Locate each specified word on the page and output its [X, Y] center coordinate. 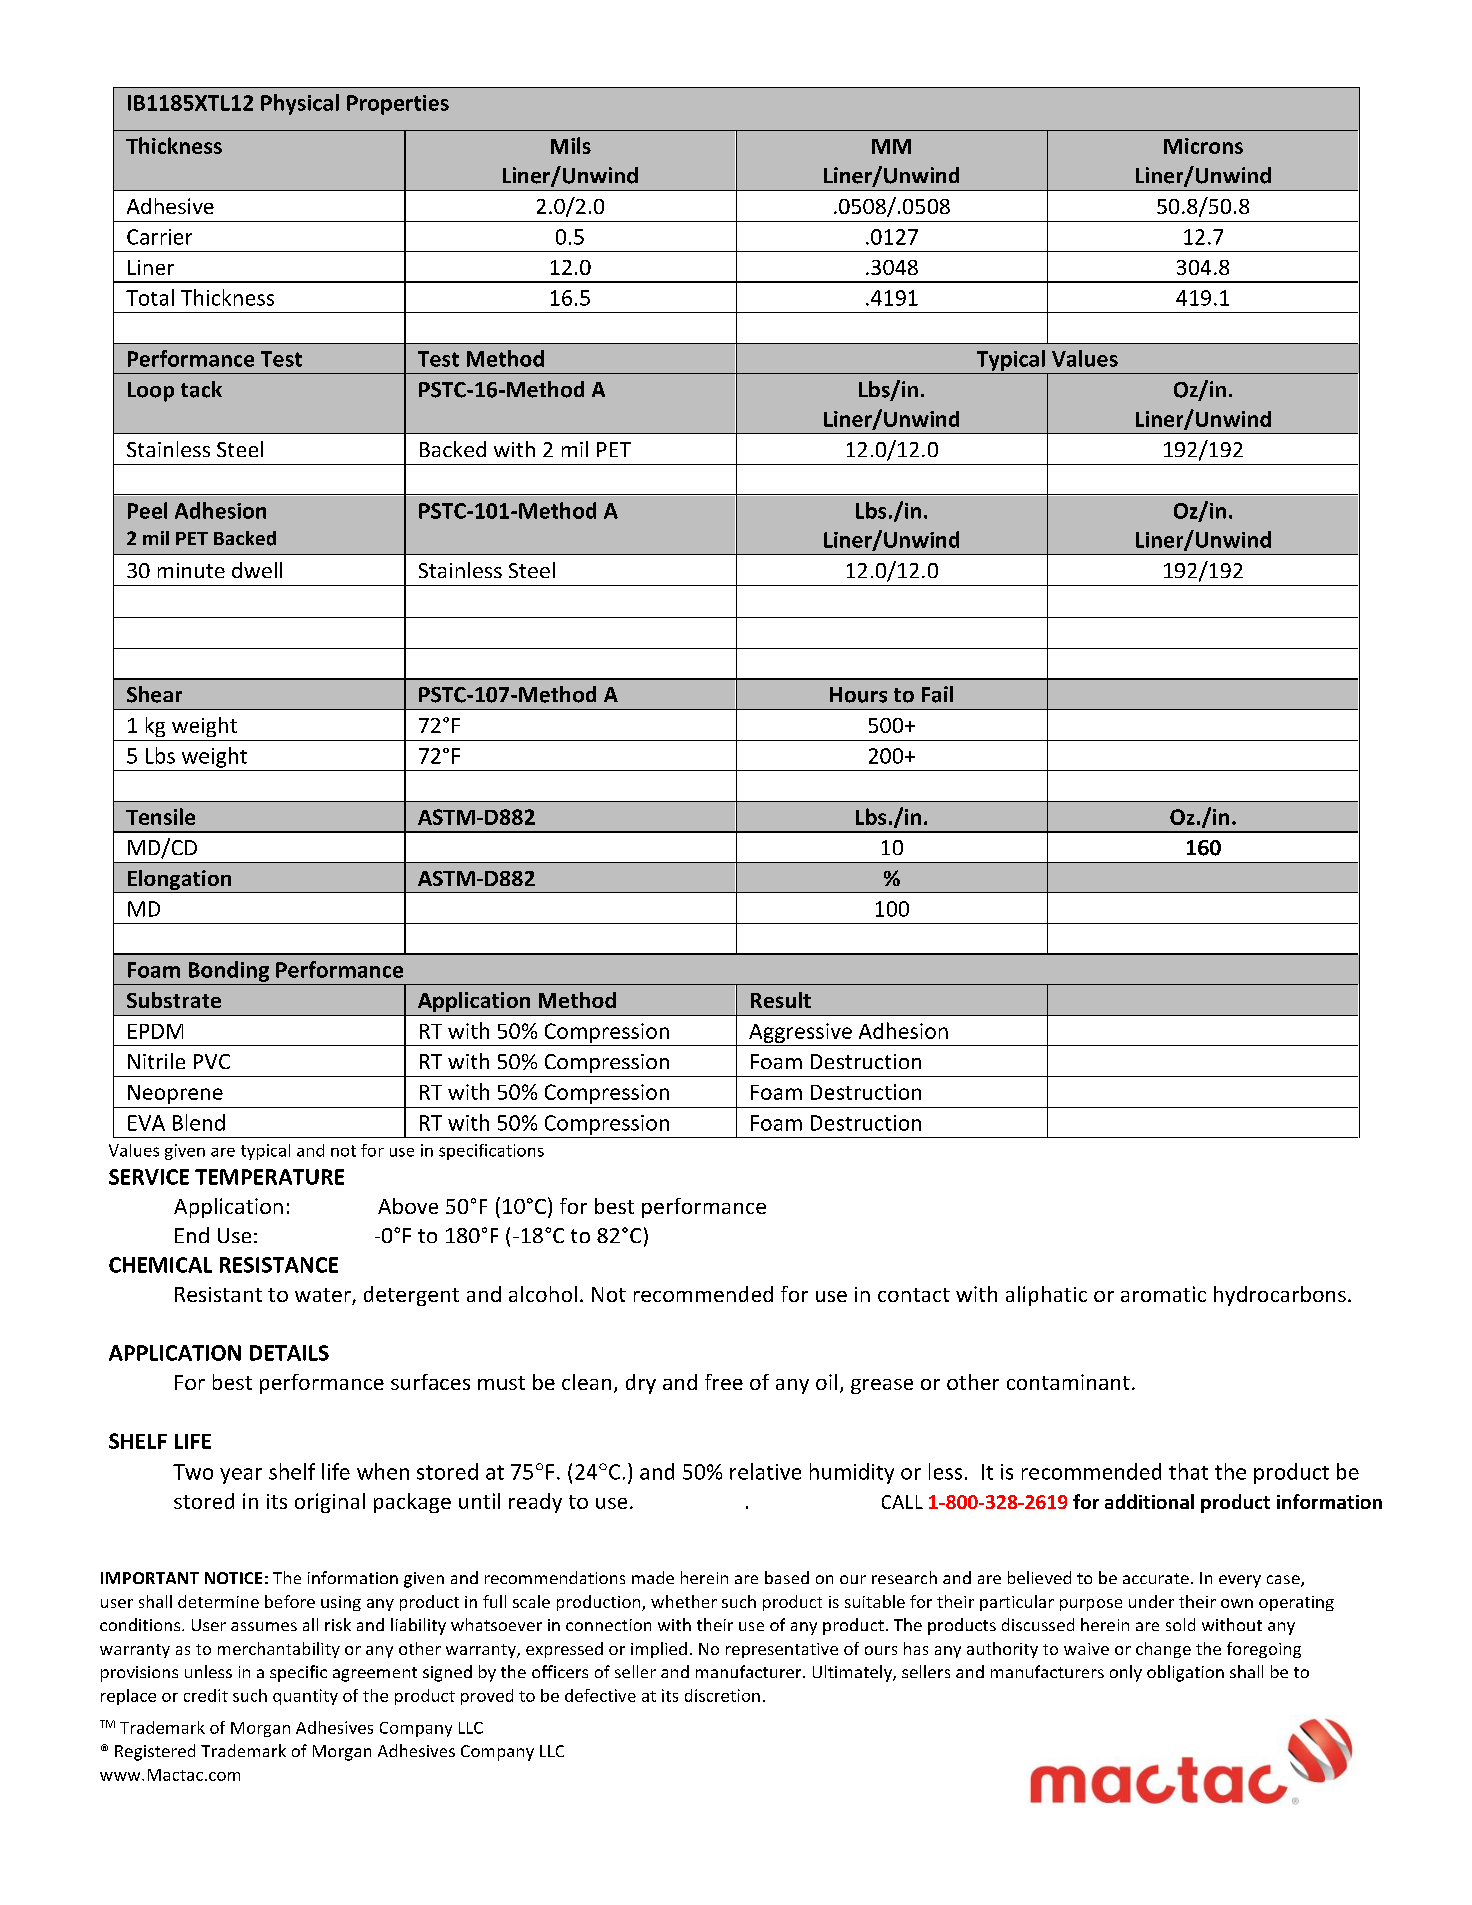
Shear [154, 694]
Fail [937, 694]
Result [781, 1000]
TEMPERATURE [269, 1177]
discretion [722, 1695]
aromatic [1163, 1294]
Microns [1203, 146]
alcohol [543, 1294]
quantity [305, 1697]
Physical [300, 104]
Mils [571, 145]
